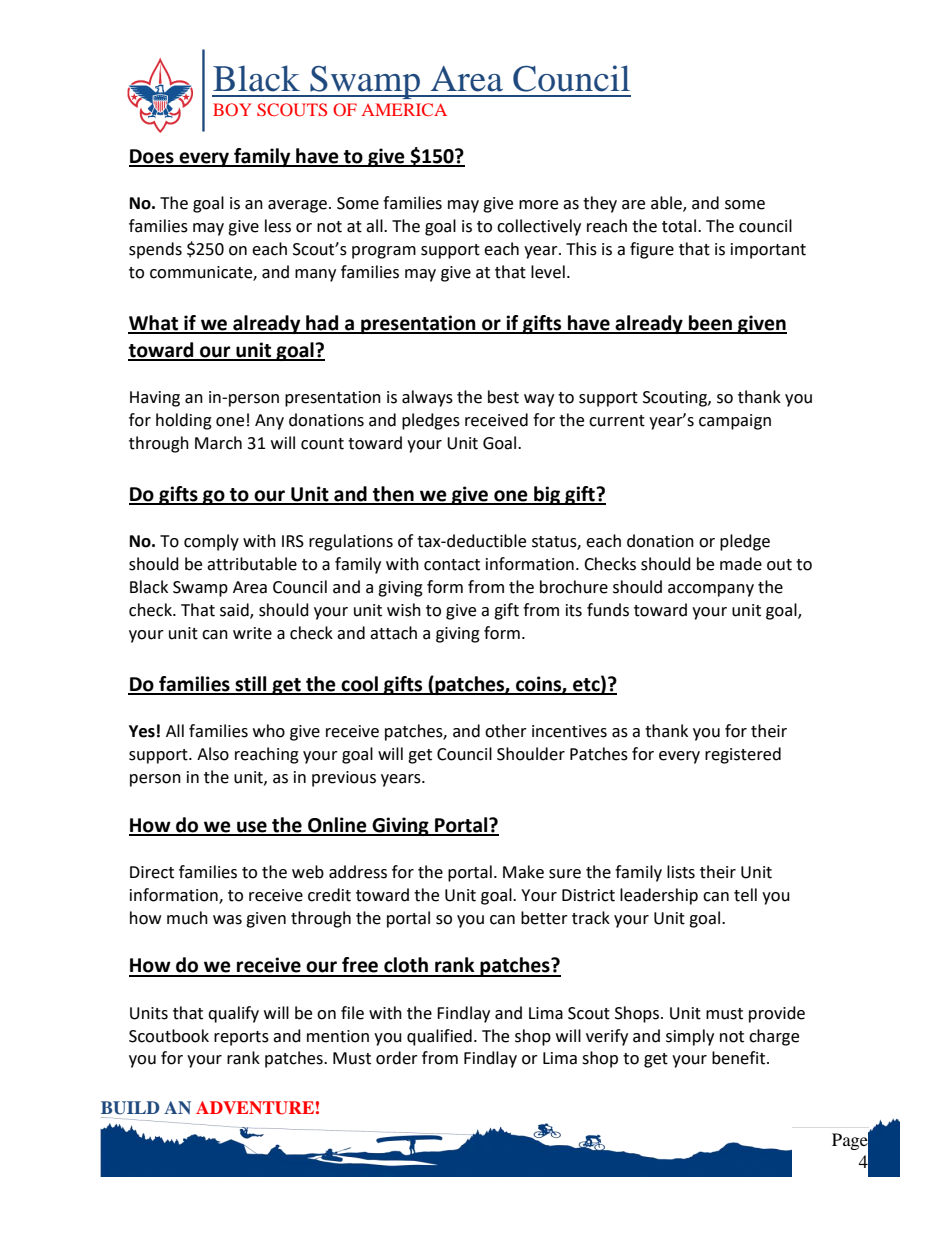  I want to click on been, so click(710, 324).
